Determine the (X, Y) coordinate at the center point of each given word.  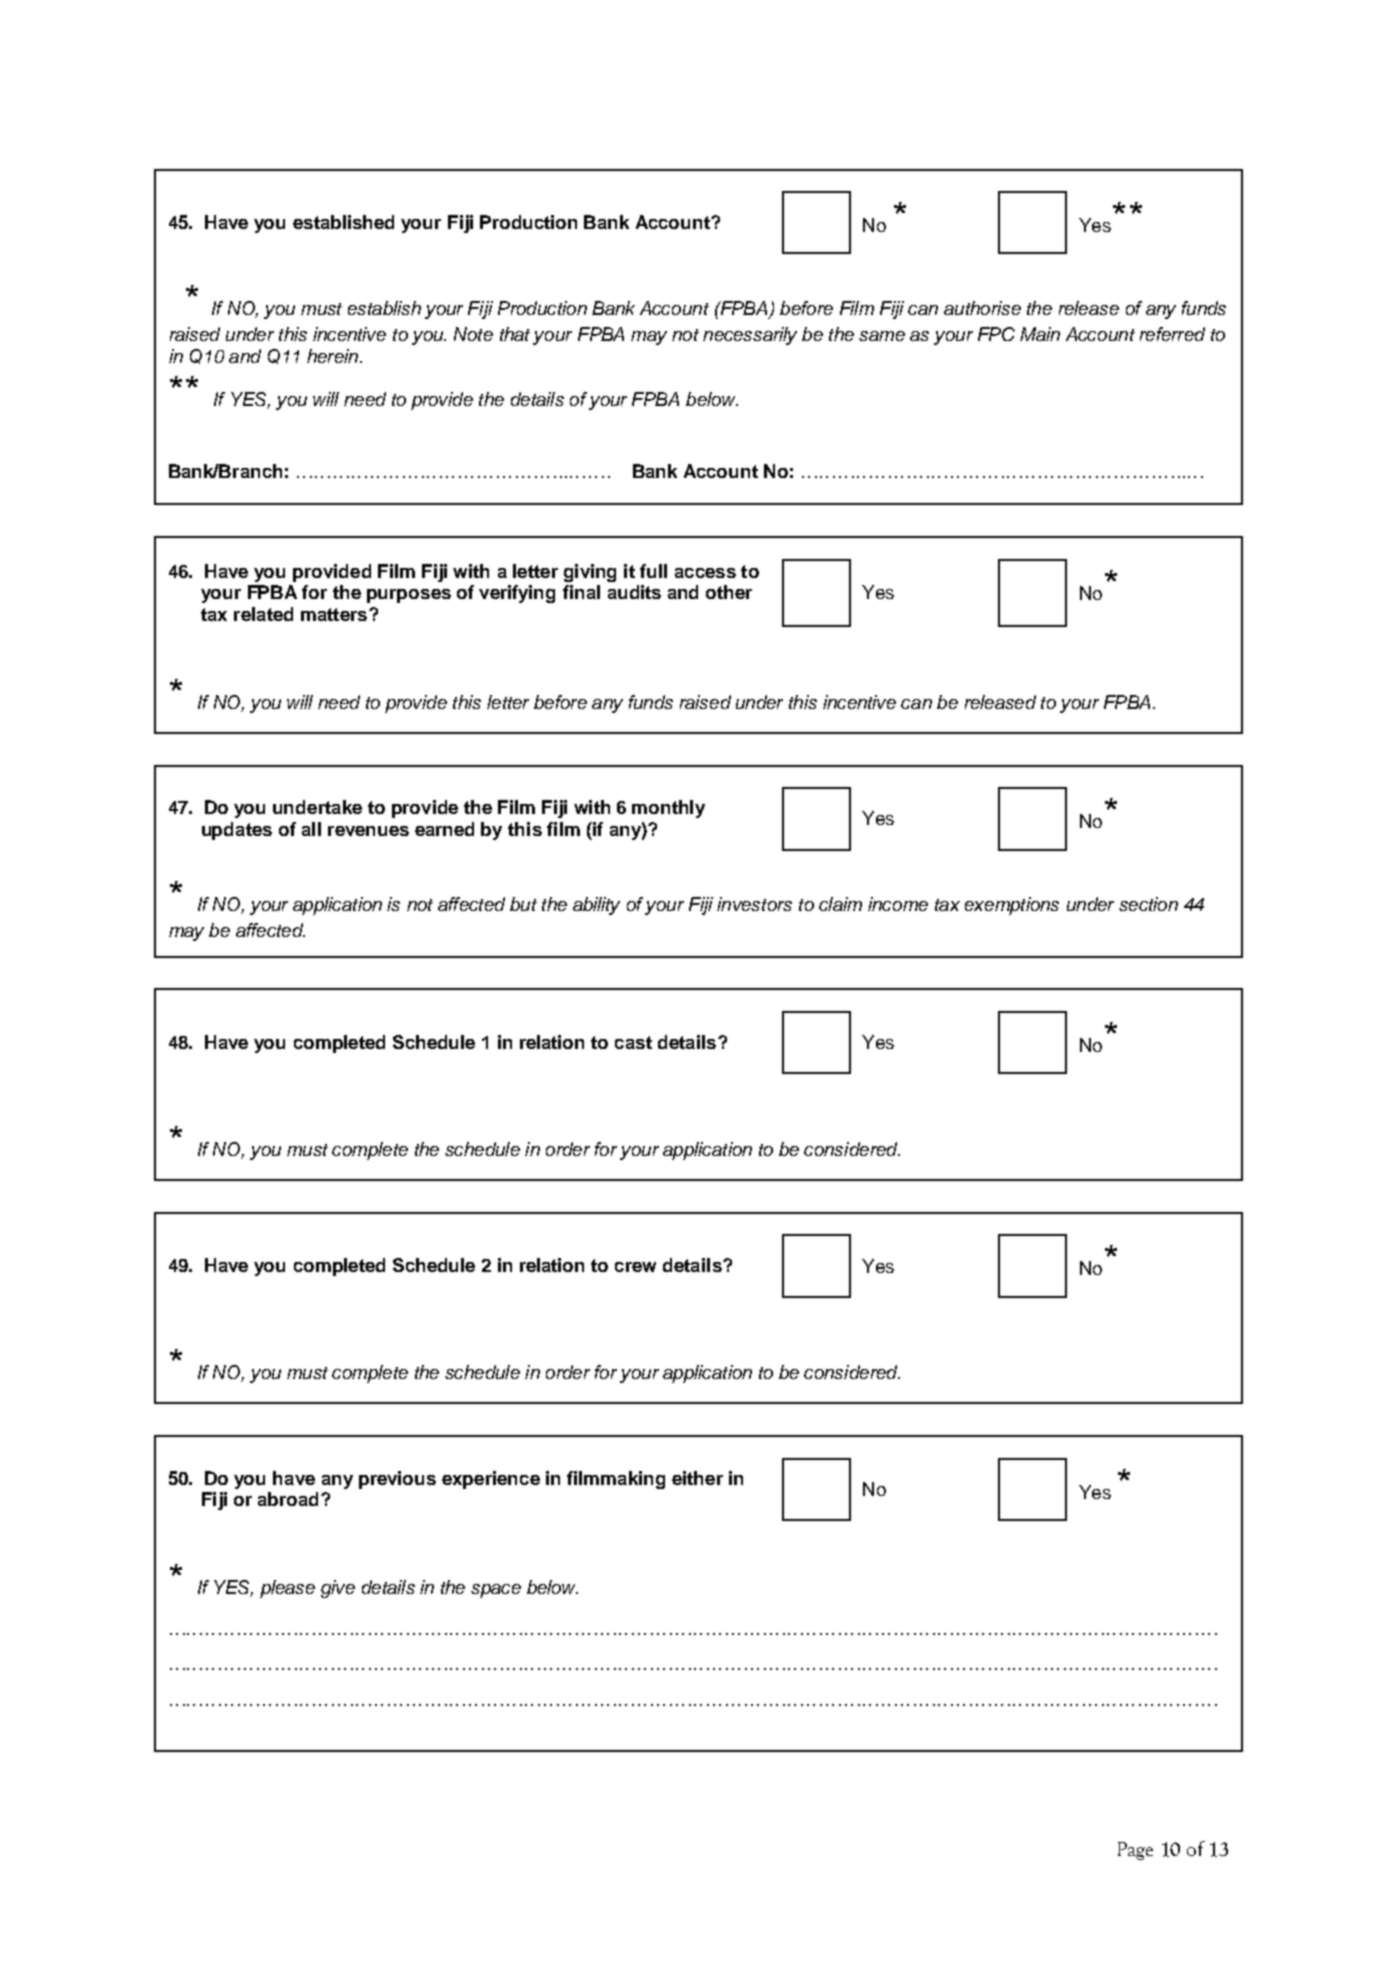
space (496, 1591)
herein (332, 356)
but (523, 904)
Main (1040, 334)
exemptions (1012, 906)
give (338, 1589)
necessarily (750, 336)
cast (633, 1042)
